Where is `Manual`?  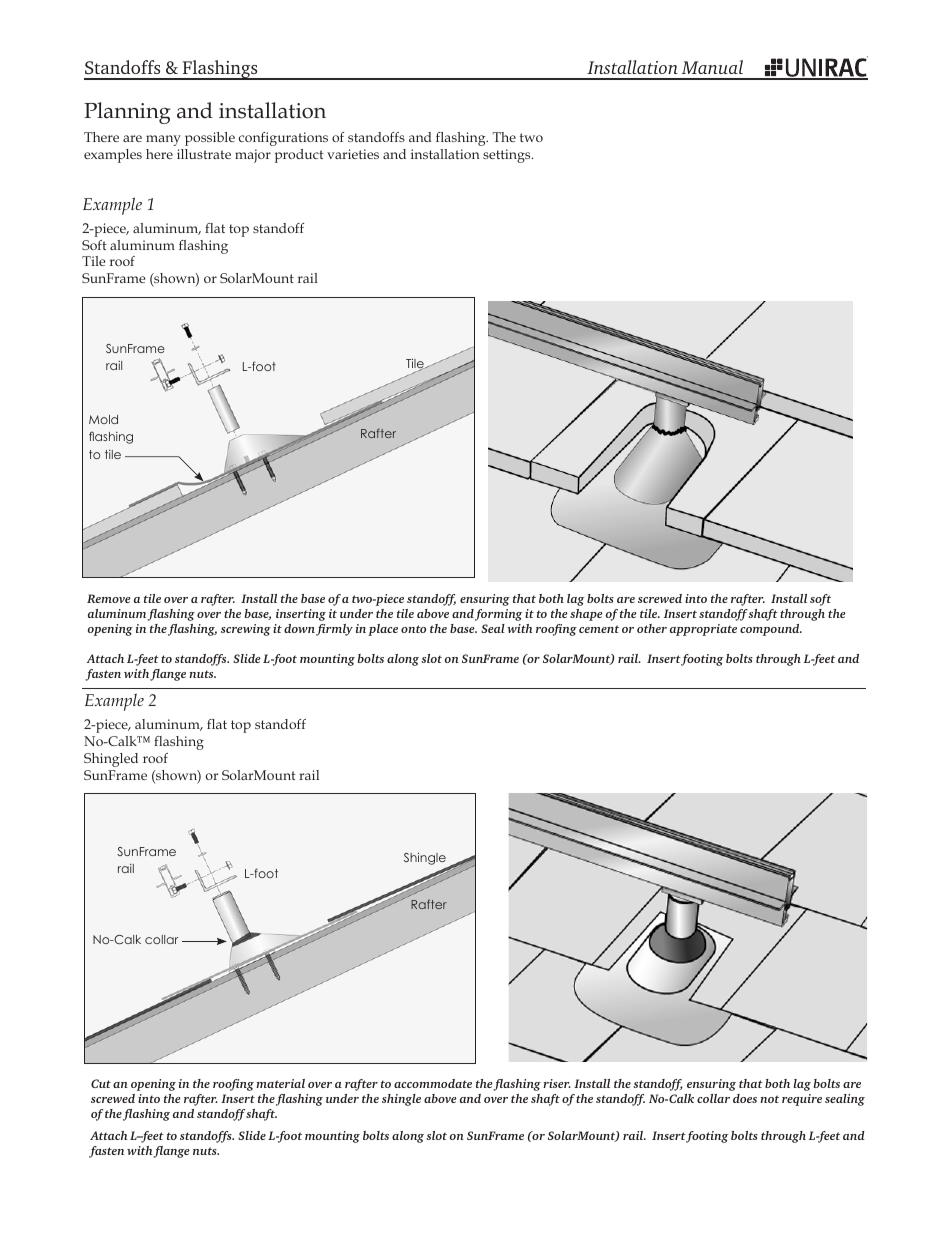 Manual is located at coordinates (712, 67).
